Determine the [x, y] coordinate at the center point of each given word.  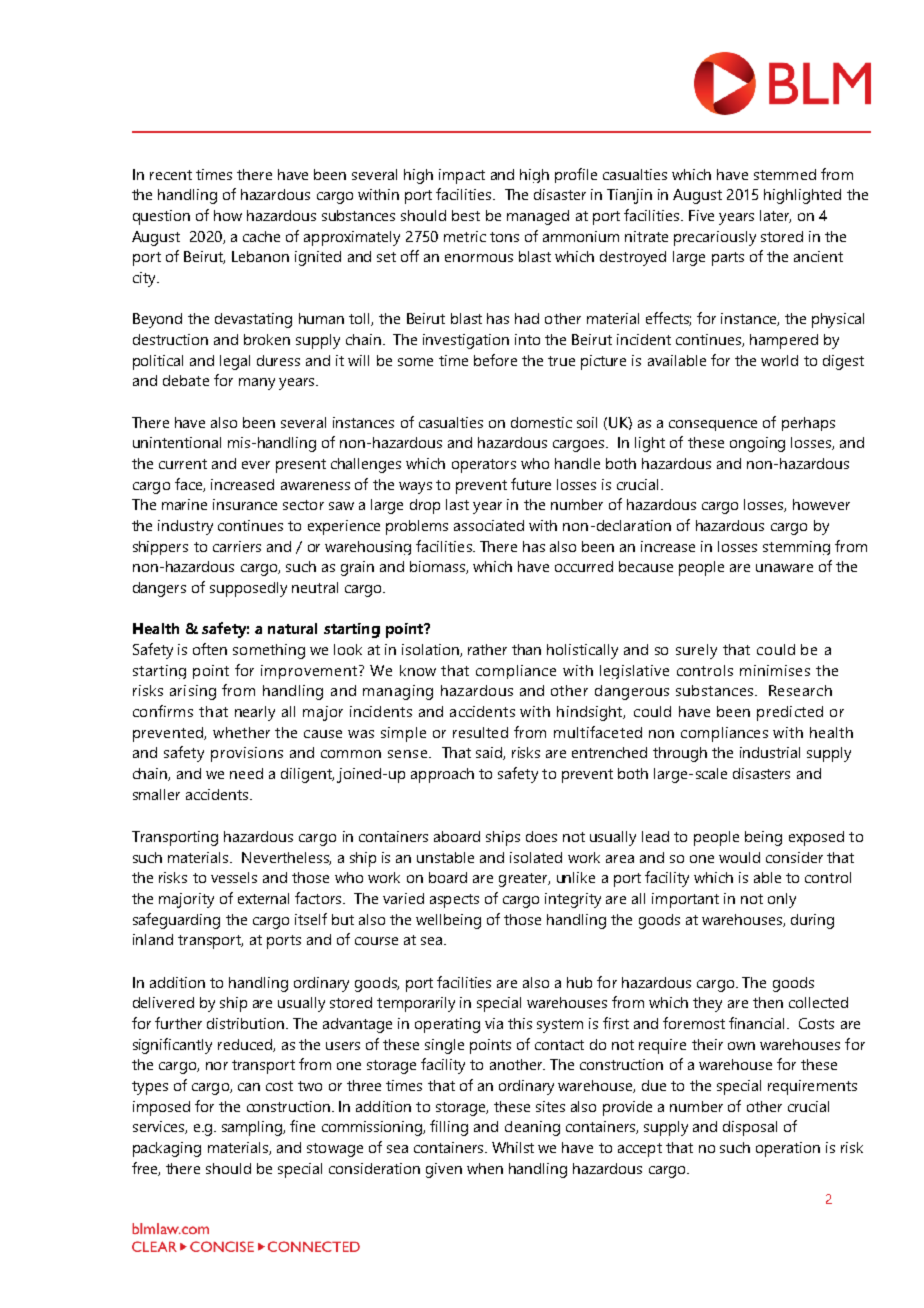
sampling [253, 1128]
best [466, 215]
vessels [234, 877]
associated [489, 525]
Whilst [513, 1147]
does [541, 836]
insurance [245, 504]
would [739, 857]
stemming [796, 548]
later [775, 216]
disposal [750, 1128]
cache [261, 236]
